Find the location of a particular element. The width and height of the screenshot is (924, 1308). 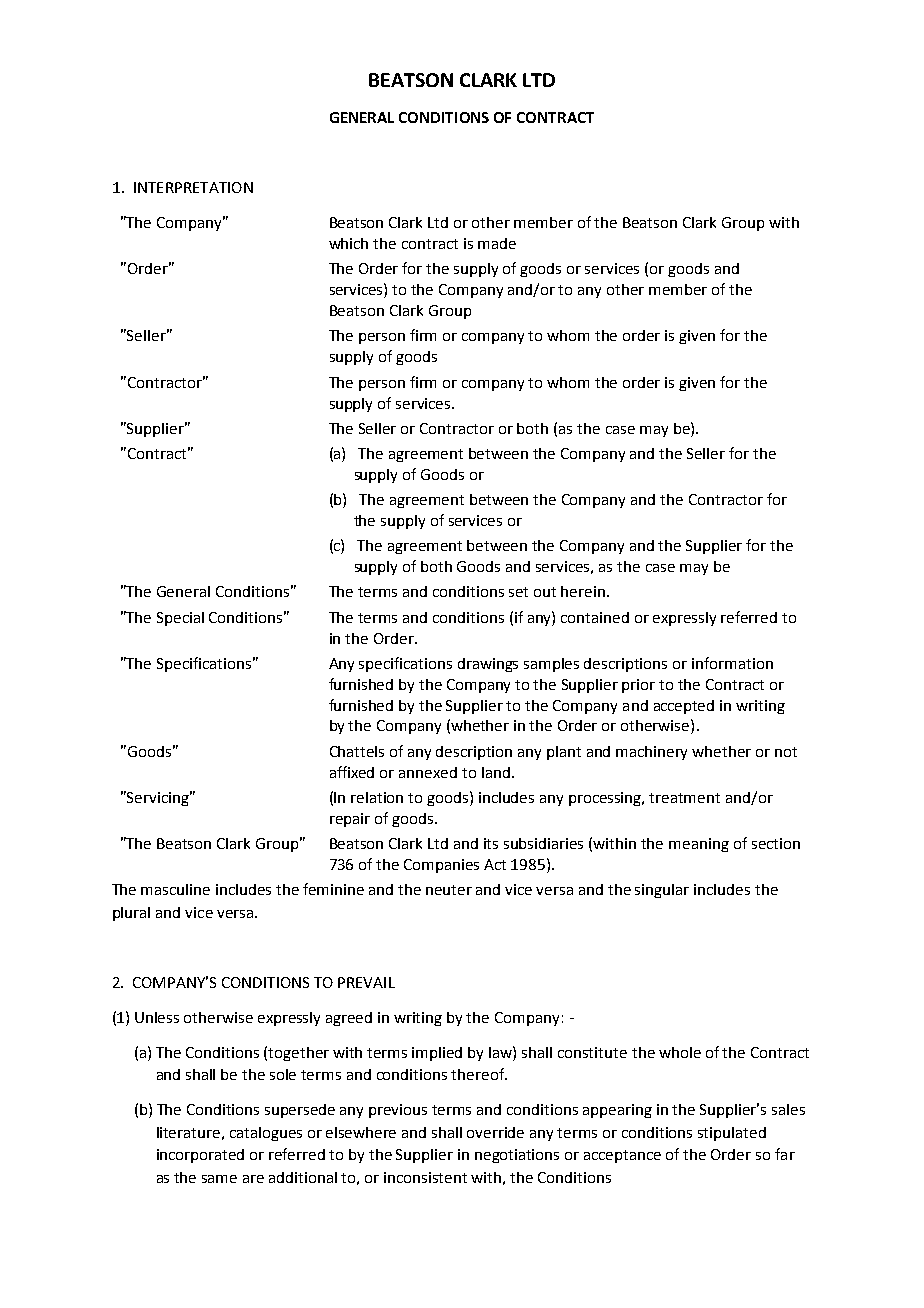

herein is located at coordinates (583, 591).
